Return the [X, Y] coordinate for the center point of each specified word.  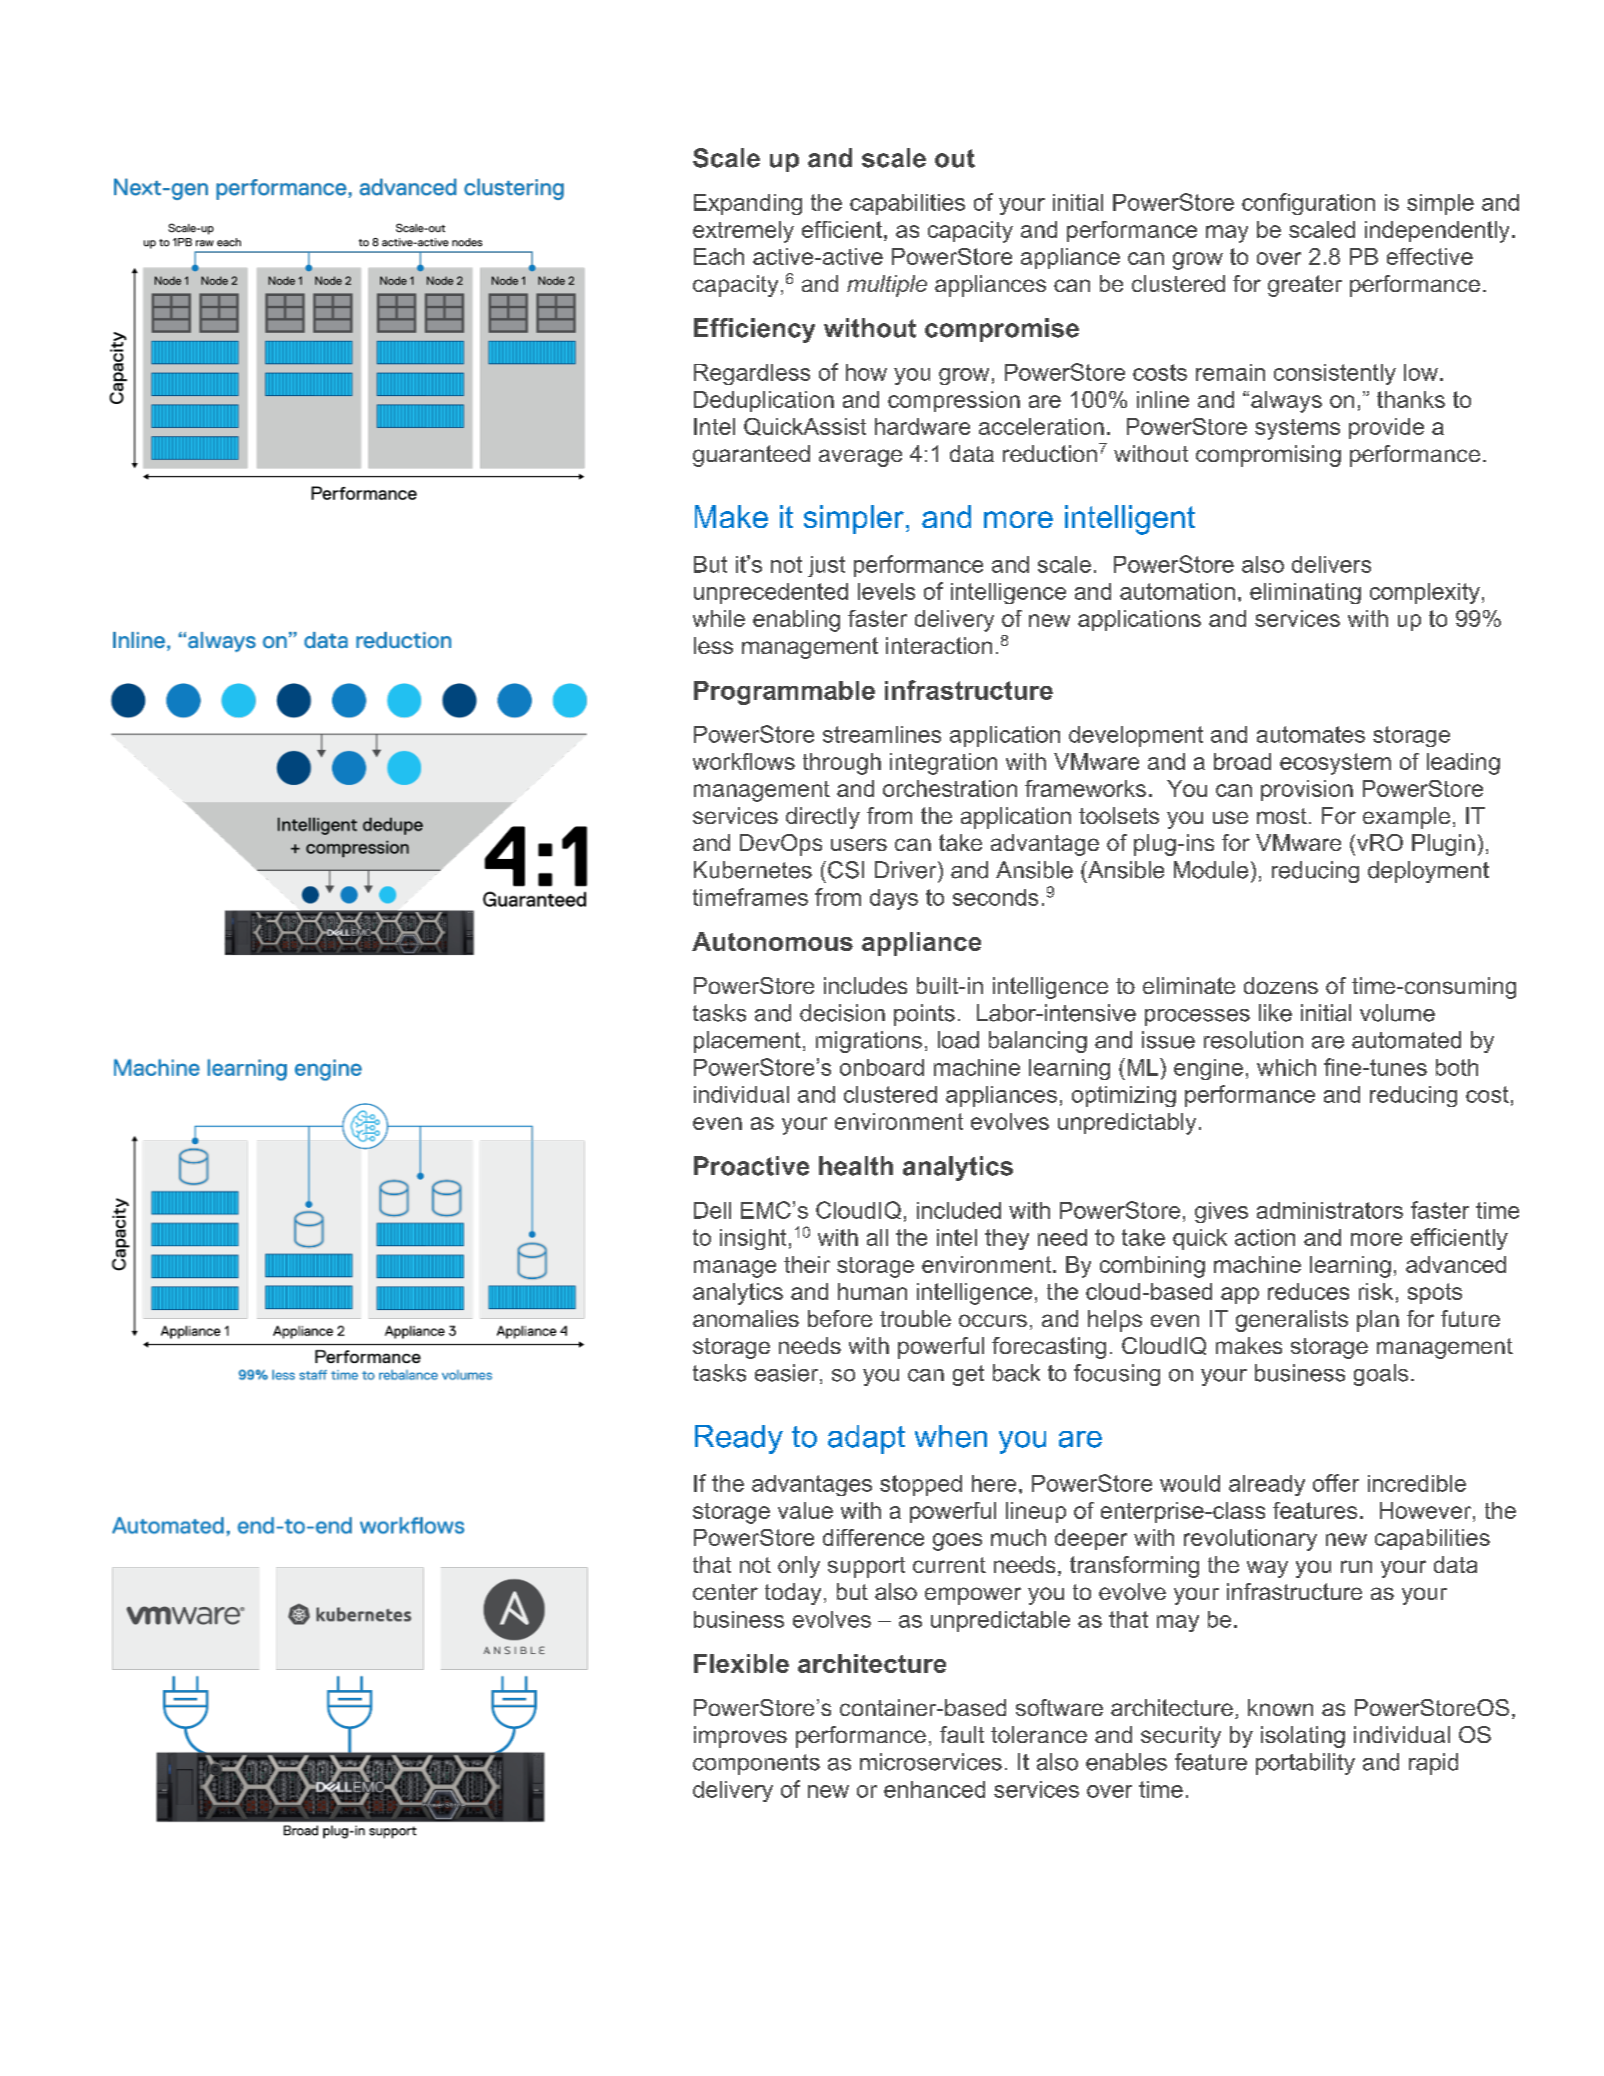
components [756, 1764]
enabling [796, 621]
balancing [1038, 1042]
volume [1397, 1013]
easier [788, 1374]
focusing [1117, 1375]
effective [1430, 256]
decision [842, 1013]
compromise [1002, 330]
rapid [1433, 1764]
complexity [1425, 593]
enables [1126, 1762]
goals [1381, 1375]
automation [1177, 591]
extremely [743, 232]
